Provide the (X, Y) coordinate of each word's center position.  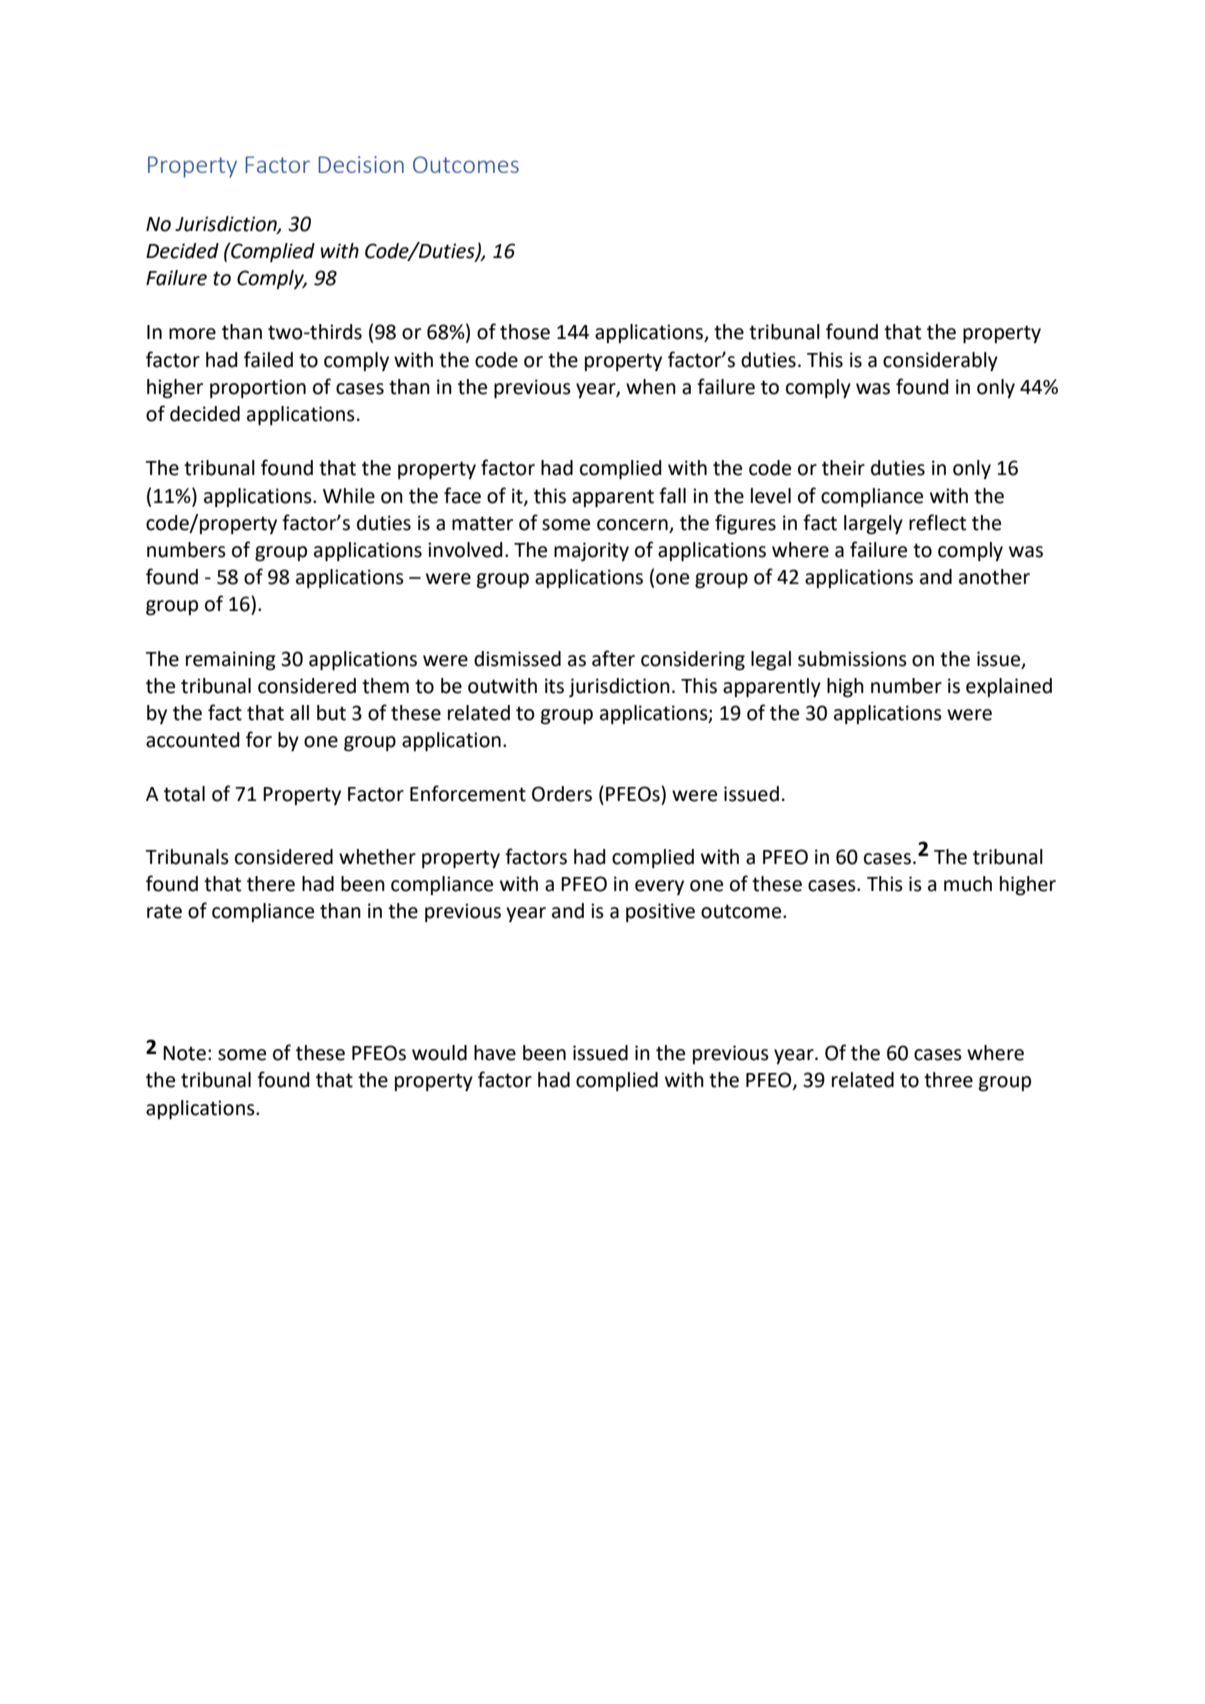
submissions (852, 659)
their (843, 468)
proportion (258, 388)
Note (184, 1053)
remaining (231, 661)
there (271, 884)
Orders (562, 794)
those (525, 332)
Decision (361, 164)
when (651, 387)
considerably (940, 361)
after (613, 658)
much (968, 884)
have (495, 1053)
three (948, 1080)
